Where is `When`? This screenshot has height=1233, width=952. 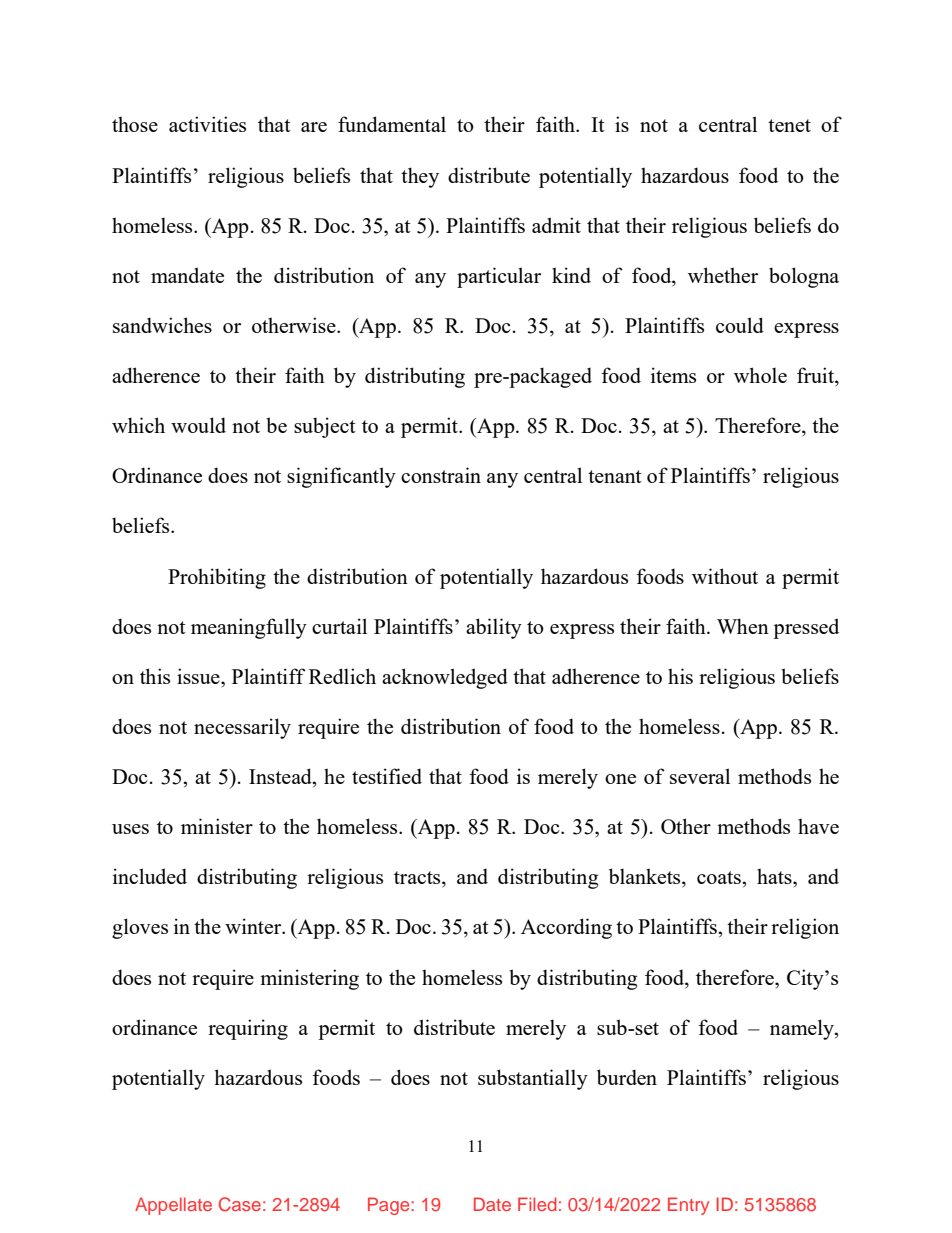
When is located at coordinates (743, 626).
